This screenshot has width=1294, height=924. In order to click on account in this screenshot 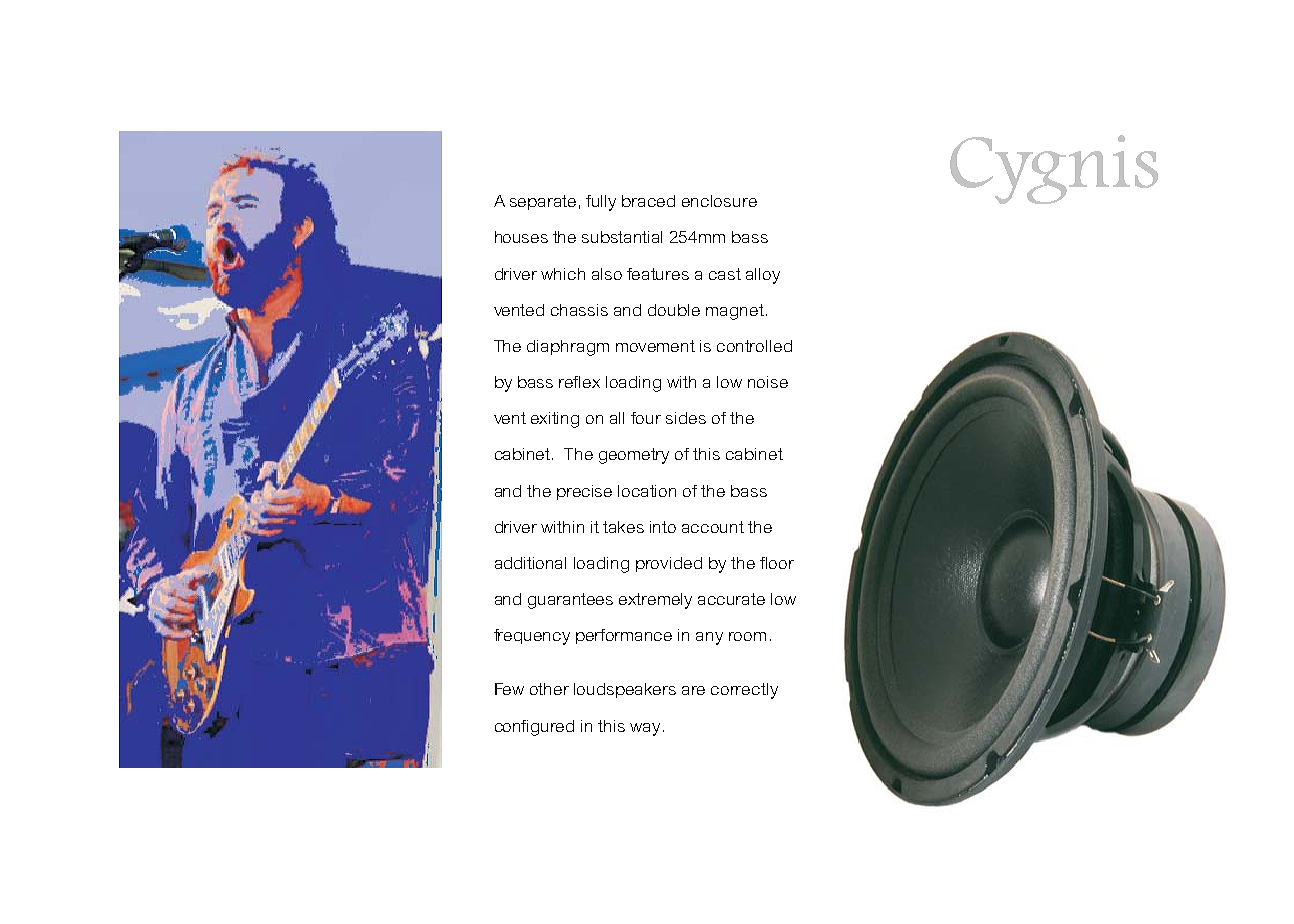, I will do `click(713, 527)`.
